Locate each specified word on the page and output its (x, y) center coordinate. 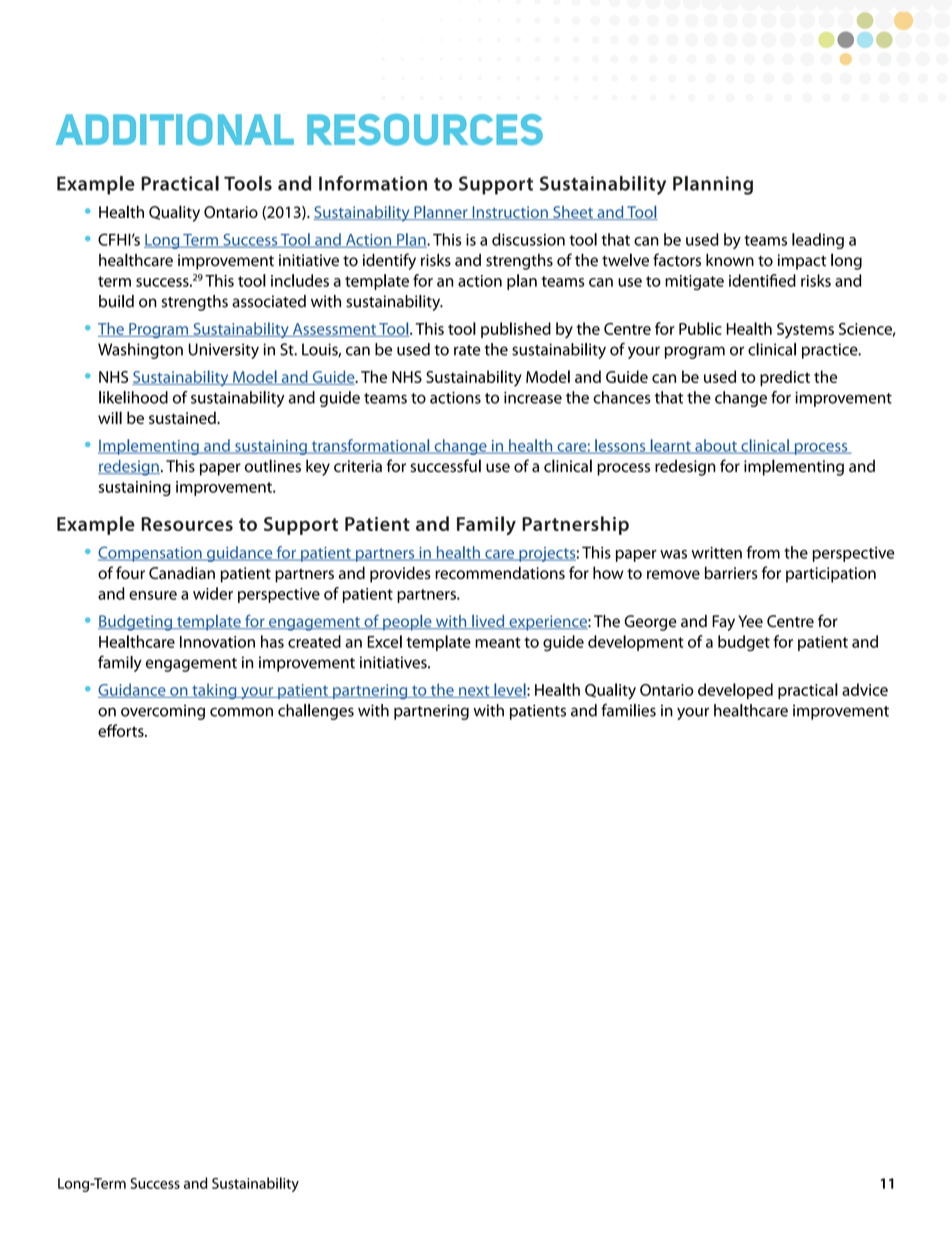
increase (533, 398)
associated (269, 301)
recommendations (500, 572)
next (474, 691)
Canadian (182, 572)
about (716, 446)
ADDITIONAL (175, 130)
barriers (731, 572)
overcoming (163, 712)
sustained (183, 417)
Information (373, 183)
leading (818, 241)
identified (762, 280)
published (516, 330)
